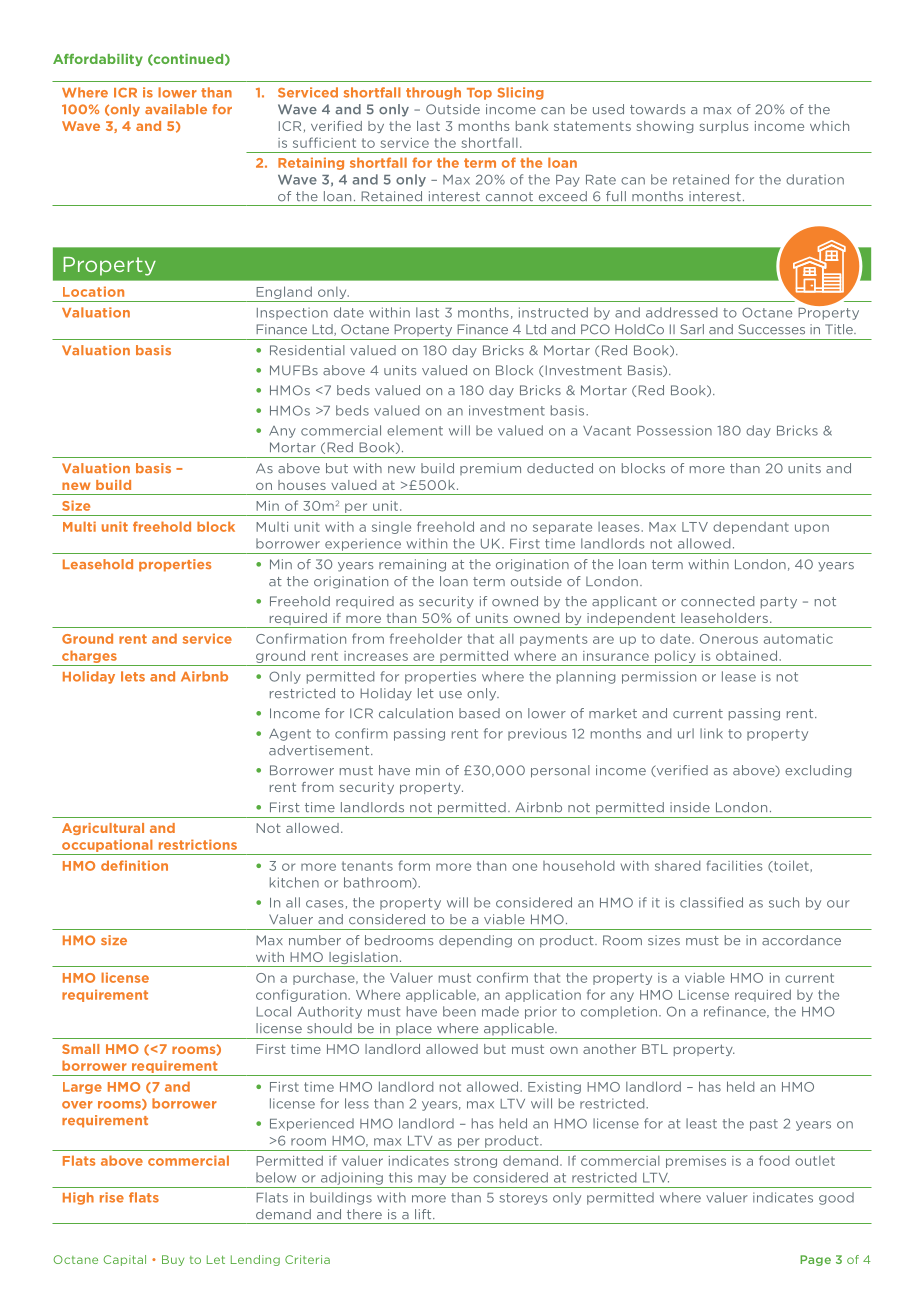 This page has width=924, height=1308. I want to click on surplus, so click(724, 127).
